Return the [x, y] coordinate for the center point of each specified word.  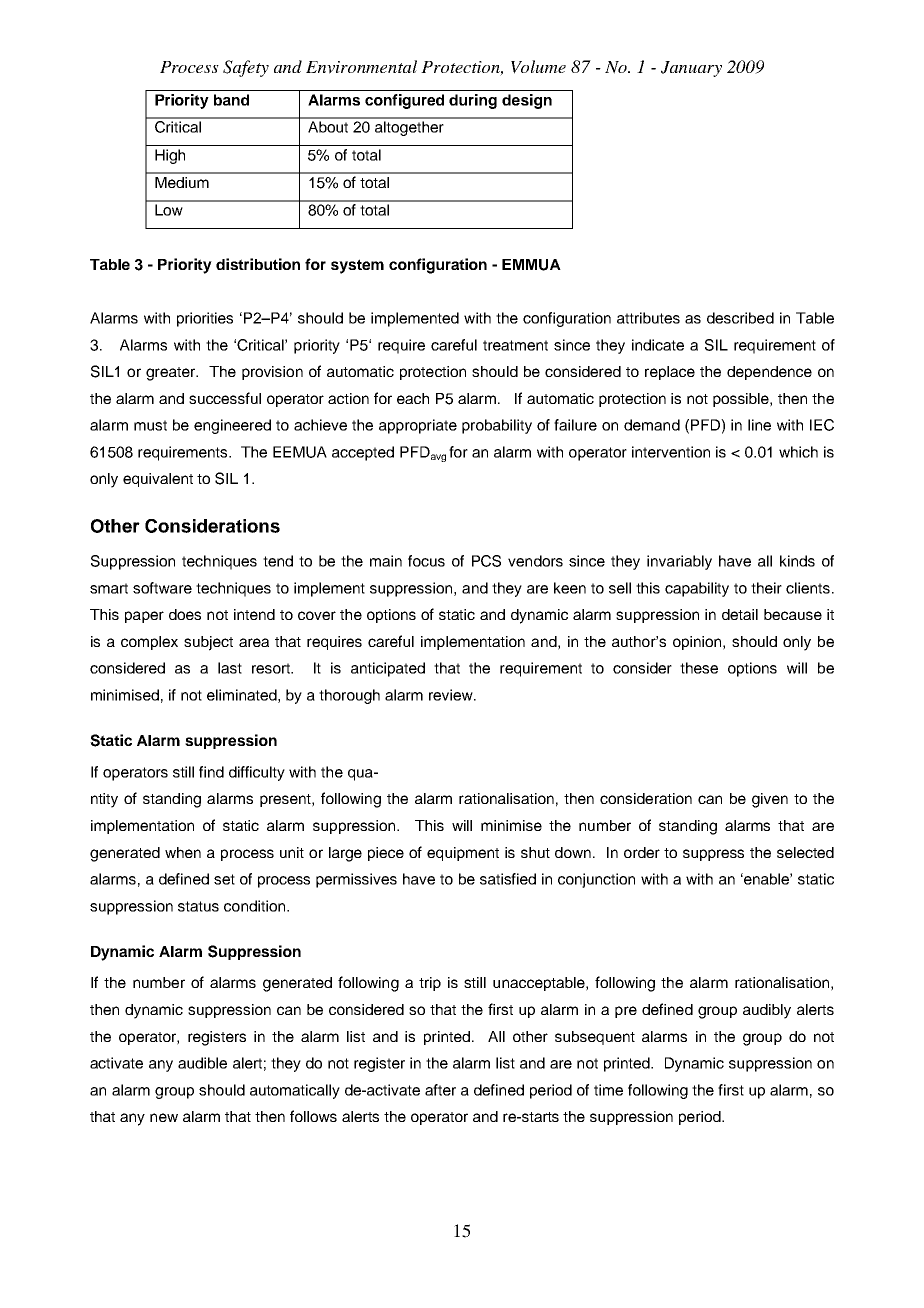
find [211, 772]
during [473, 101]
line [759, 425]
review [452, 695]
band [231, 100]
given [770, 800]
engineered [232, 426]
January [691, 69]
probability [497, 426]
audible [202, 1063]
